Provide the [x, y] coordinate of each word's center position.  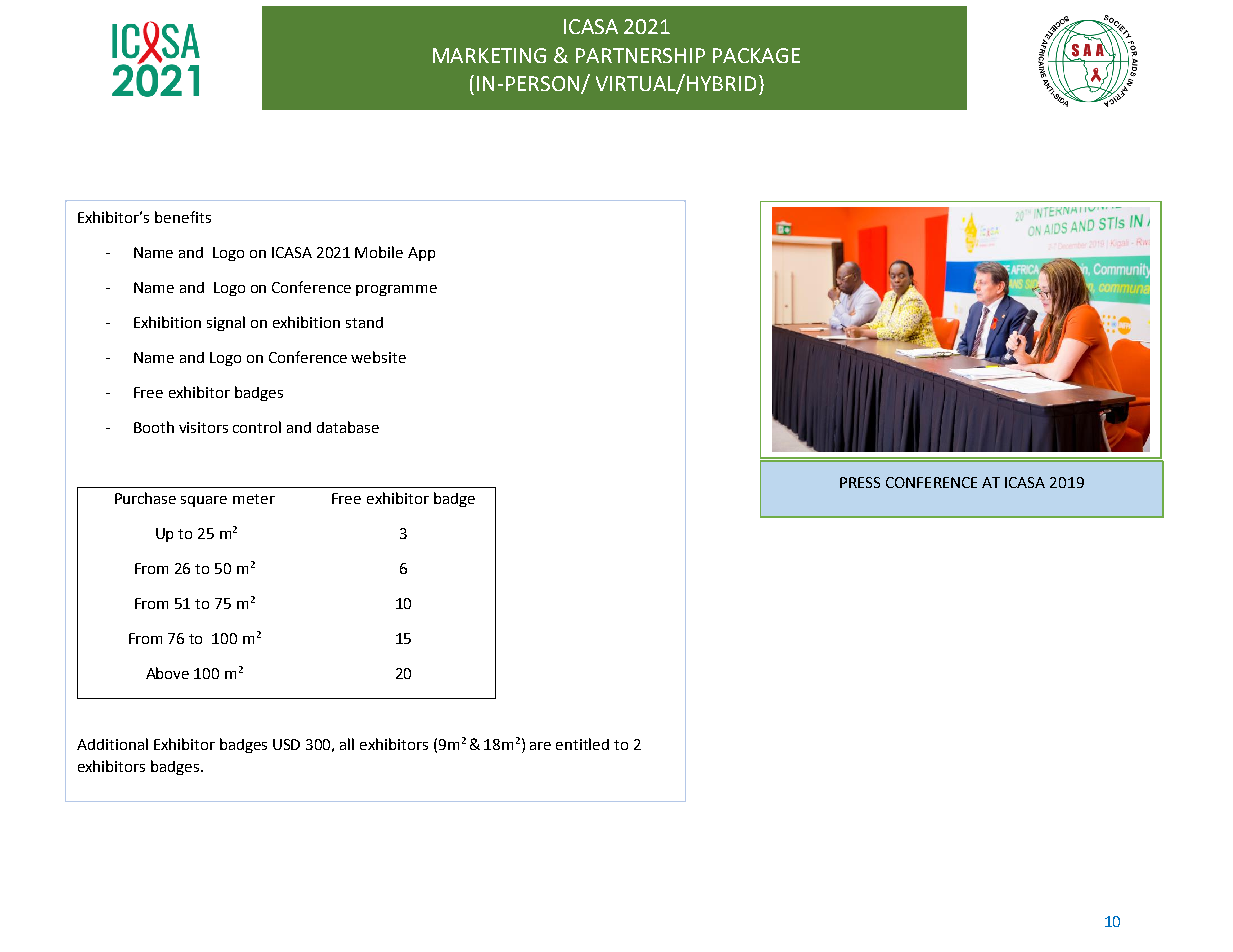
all [347, 744]
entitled [582, 744]
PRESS [860, 482]
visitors [203, 427]
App [421, 254]
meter [254, 499]
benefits [183, 217]
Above [167, 673]
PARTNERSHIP [640, 55]
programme [396, 290]
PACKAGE [756, 55]
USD [286, 744]
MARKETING [489, 55]
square [204, 501]
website [378, 357]
